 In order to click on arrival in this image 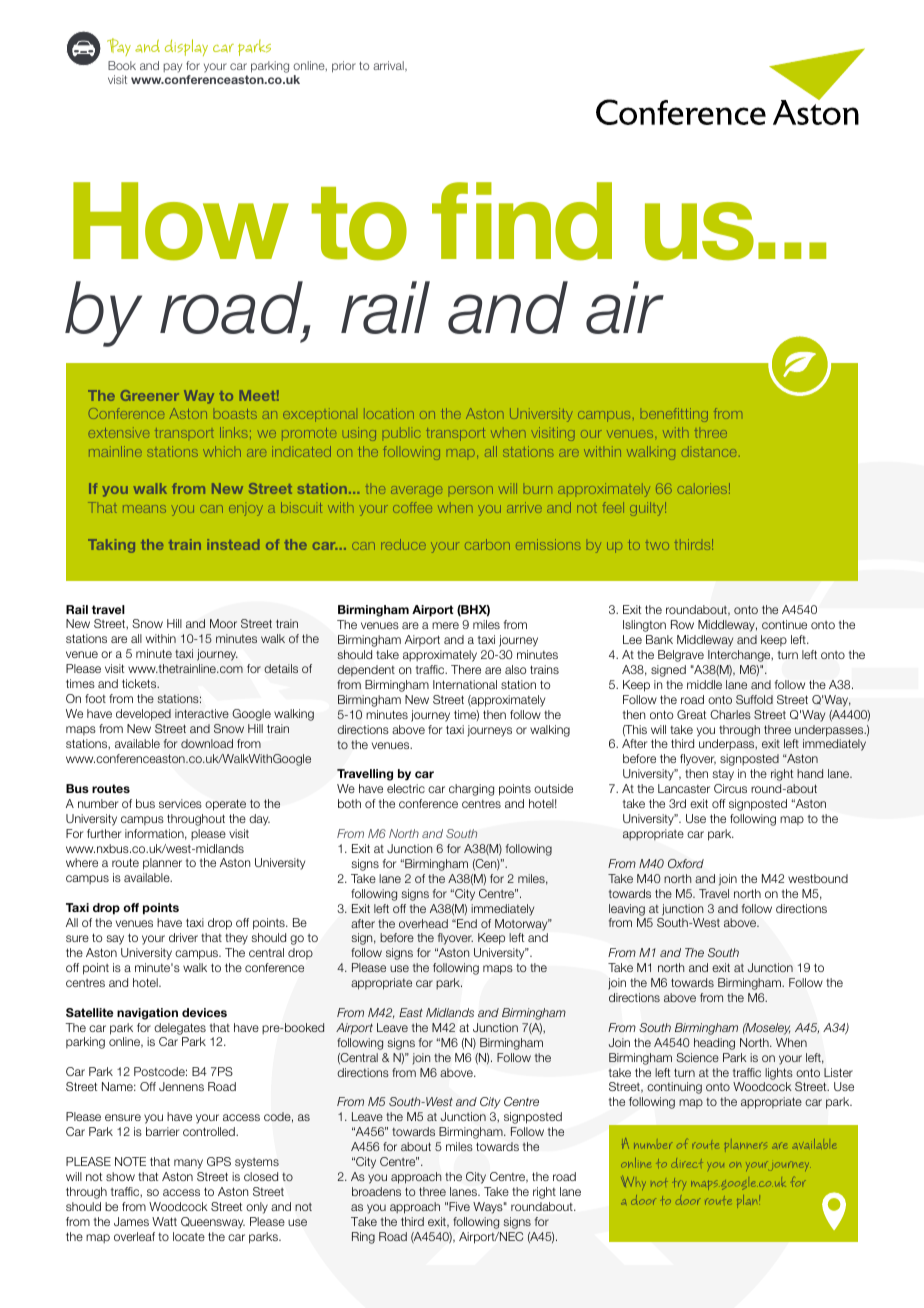, I will do `click(389, 66)`.
